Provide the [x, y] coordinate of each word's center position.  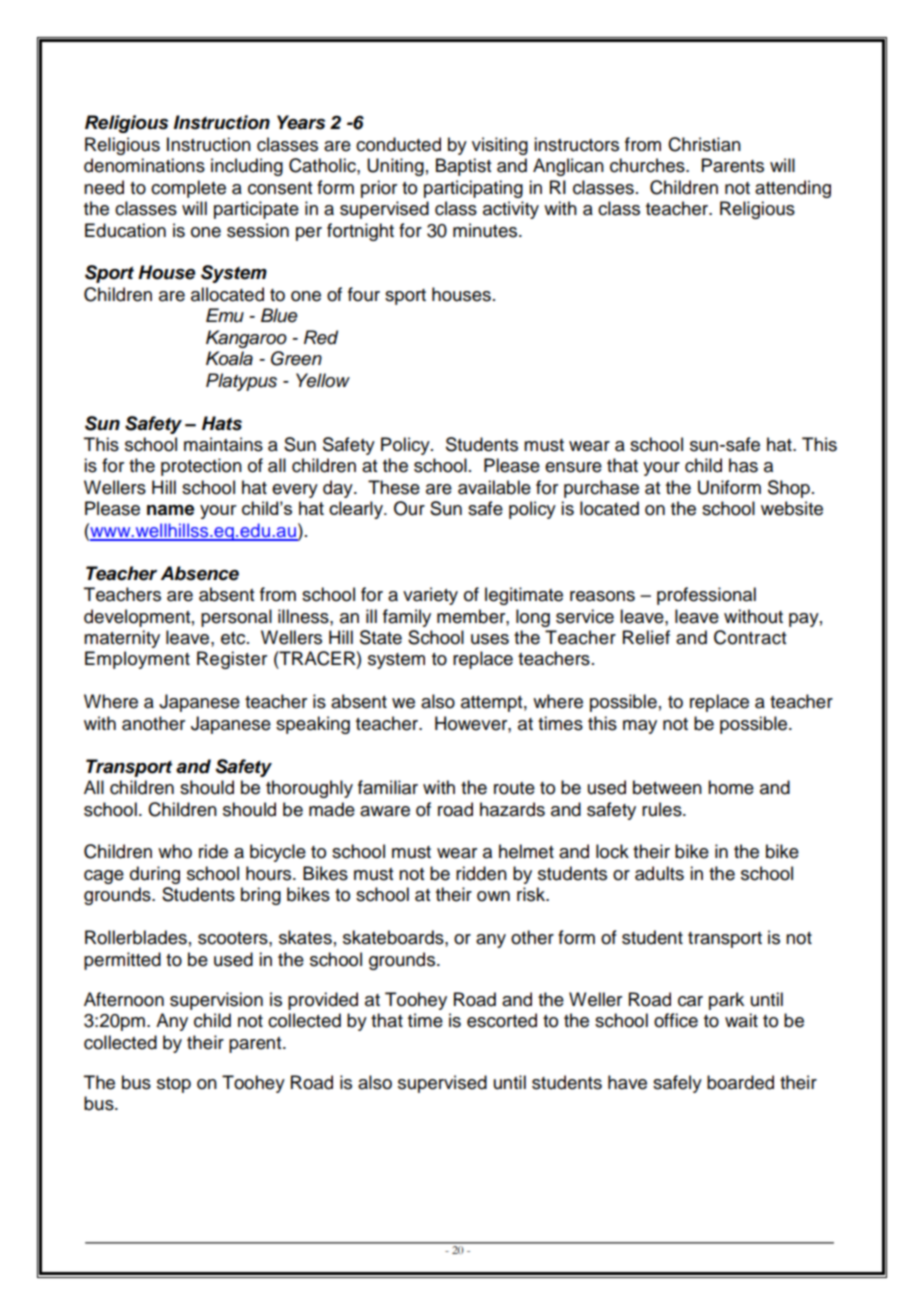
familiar [388, 787]
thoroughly [309, 789]
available [494, 487]
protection [201, 467]
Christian [704, 144]
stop [174, 1085]
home [731, 787]
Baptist [463, 167]
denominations [144, 165]
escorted [502, 1020]
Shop [789, 489]
